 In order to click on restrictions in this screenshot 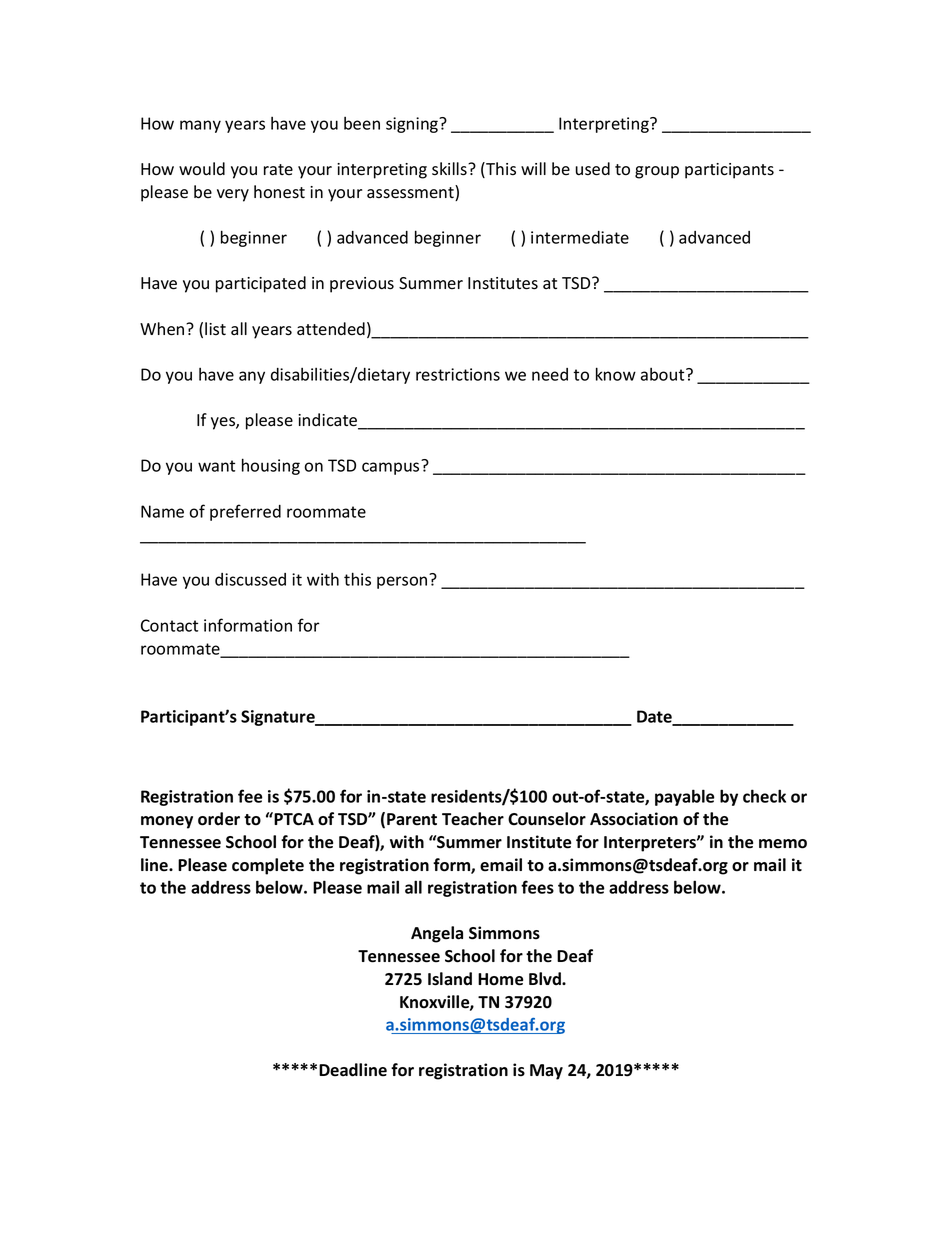, I will do `click(458, 374)`.
